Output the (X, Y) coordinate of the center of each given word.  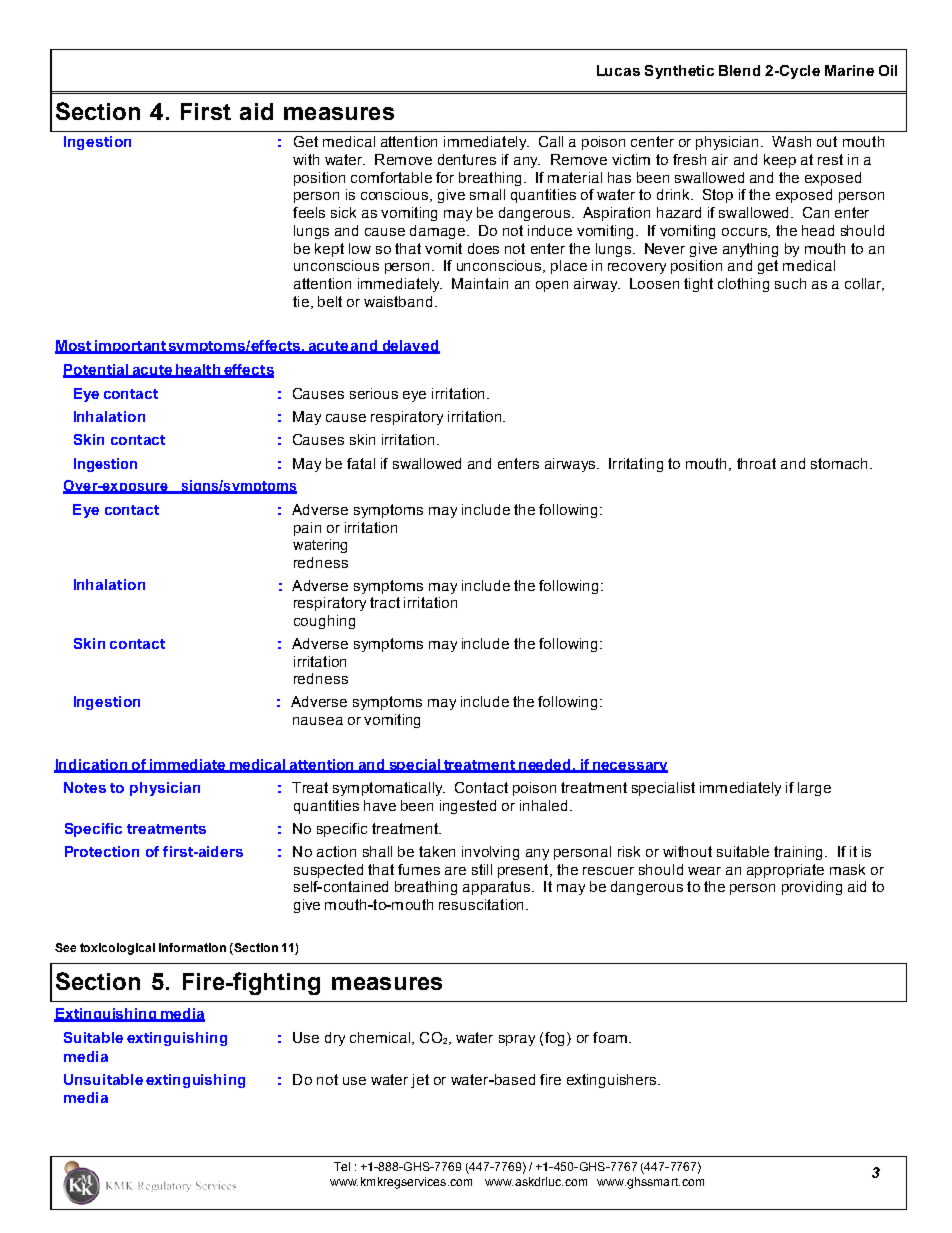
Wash (791, 141)
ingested (468, 807)
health (198, 370)
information (192, 947)
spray (517, 1040)
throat (756, 463)
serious (374, 393)
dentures (467, 159)
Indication (92, 765)
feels (309, 212)
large (814, 789)
